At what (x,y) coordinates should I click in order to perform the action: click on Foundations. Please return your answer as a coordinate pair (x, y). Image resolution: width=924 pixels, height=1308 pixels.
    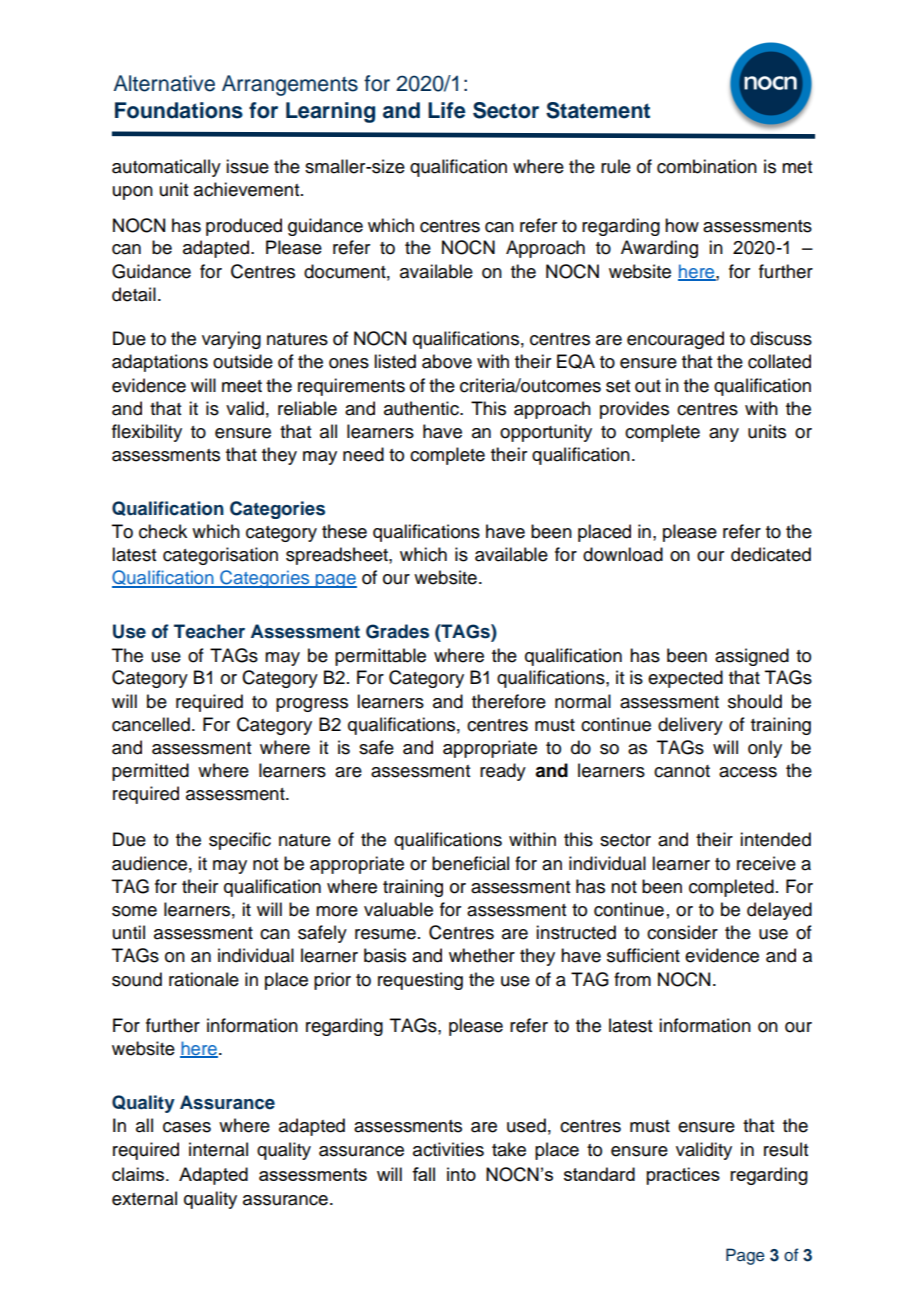
    Looking at the image, I should click on (179, 110).
